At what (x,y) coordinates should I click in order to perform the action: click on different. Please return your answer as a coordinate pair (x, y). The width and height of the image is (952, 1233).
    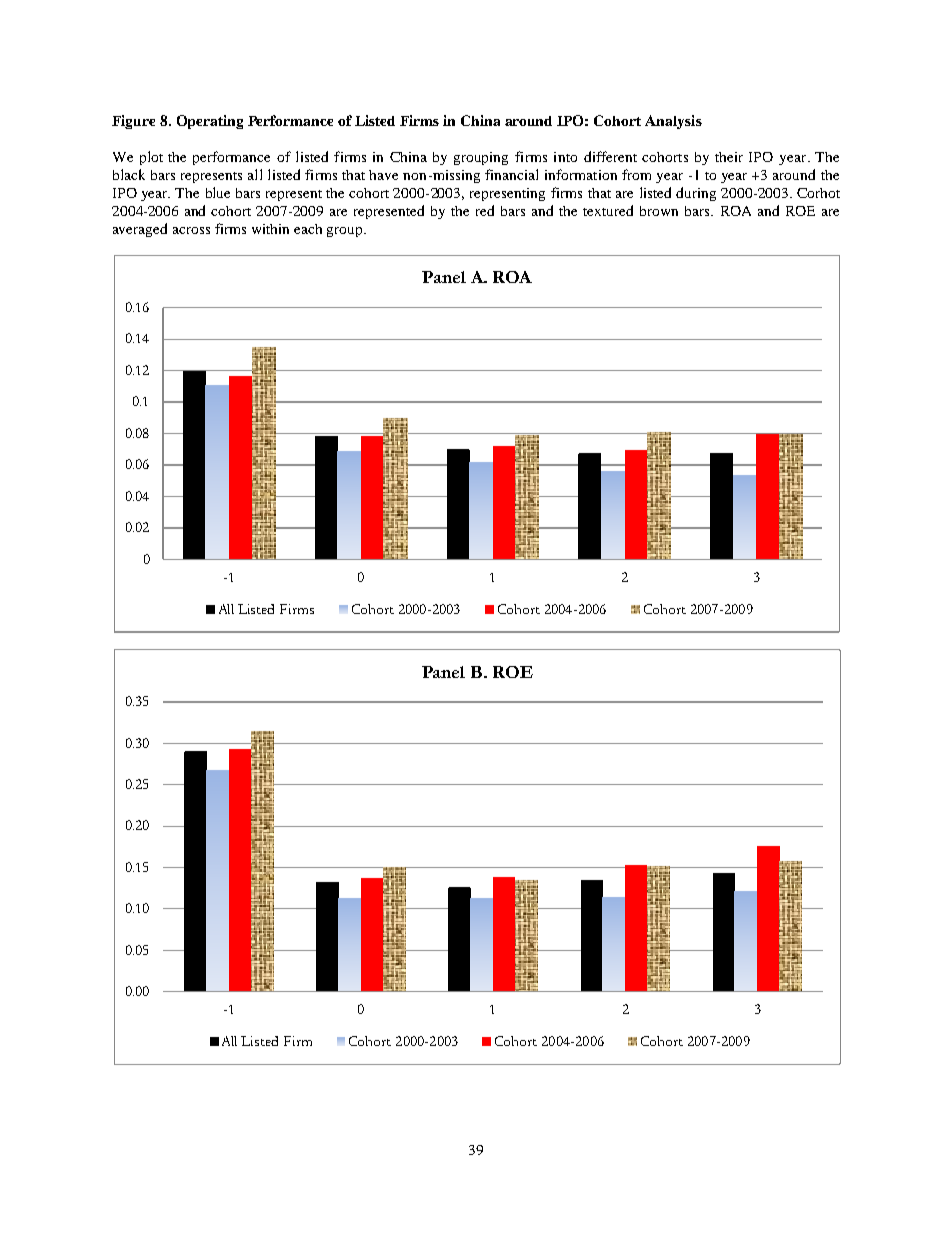
    Looking at the image, I should click on (610, 156).
